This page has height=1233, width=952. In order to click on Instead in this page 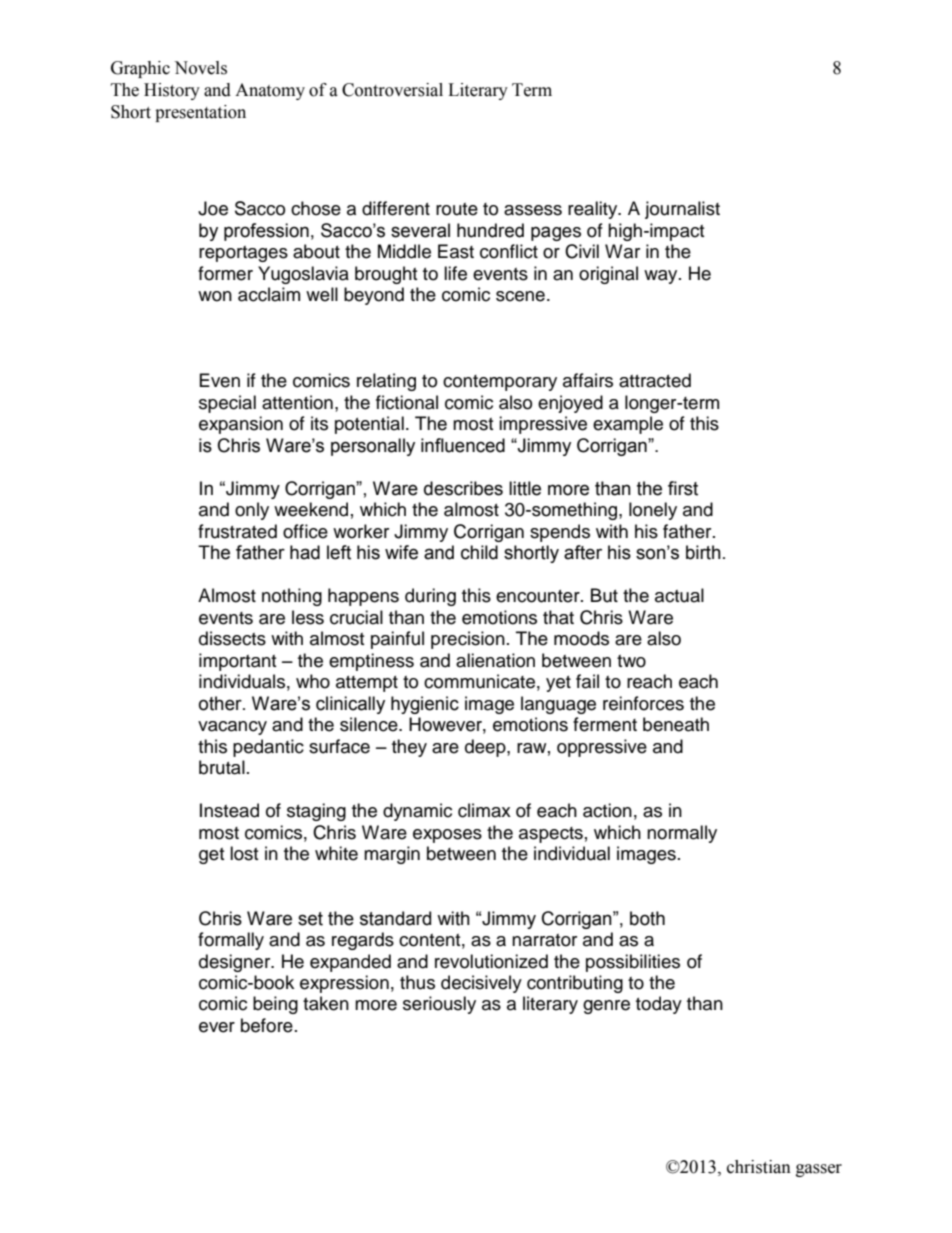, I will do `click(229, 810)`.
